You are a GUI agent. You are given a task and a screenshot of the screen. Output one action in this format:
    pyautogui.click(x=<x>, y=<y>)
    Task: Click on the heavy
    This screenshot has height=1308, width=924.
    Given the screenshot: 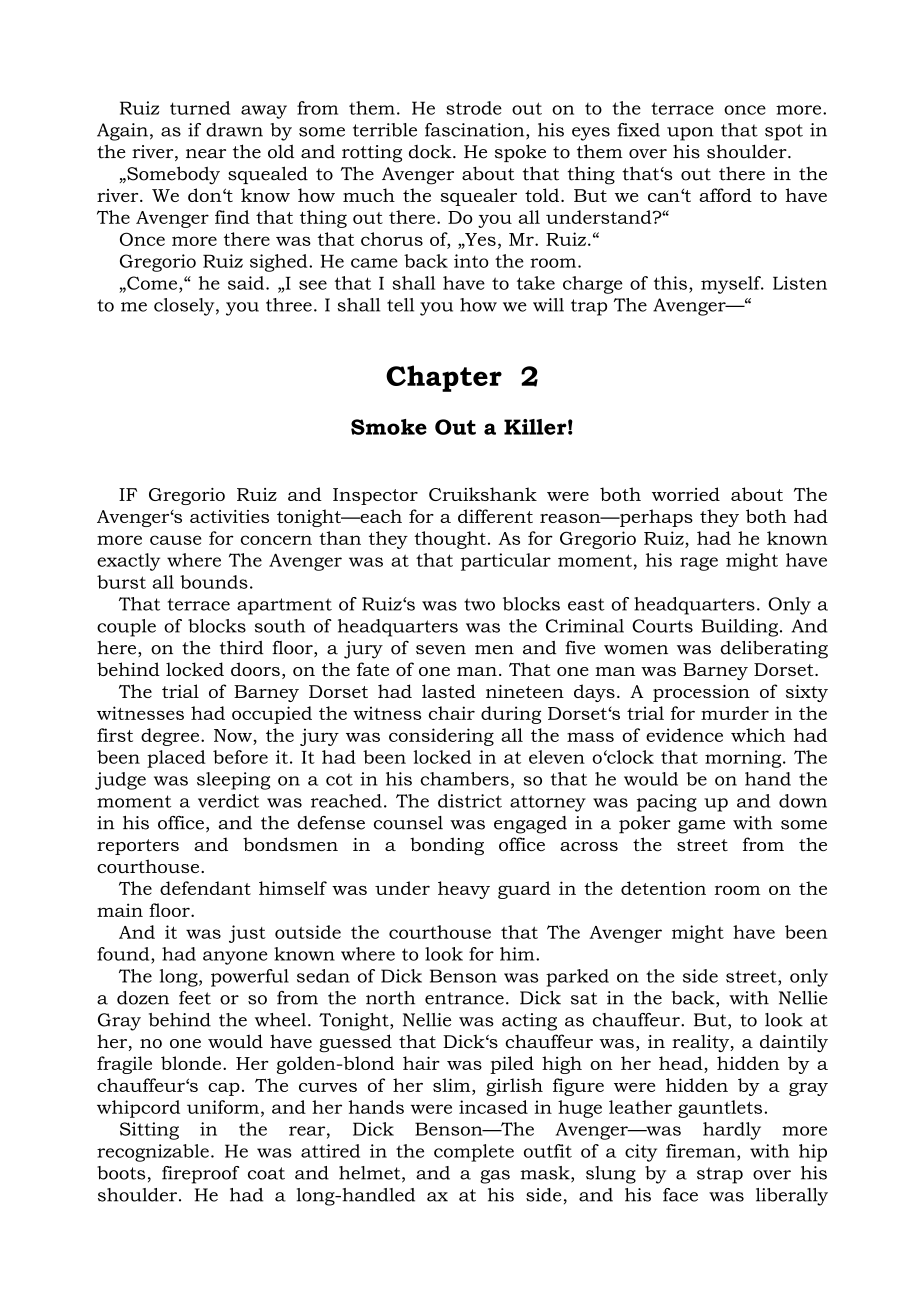 What is the action you would take?
    pyautogui.click(x=464, y=890)
